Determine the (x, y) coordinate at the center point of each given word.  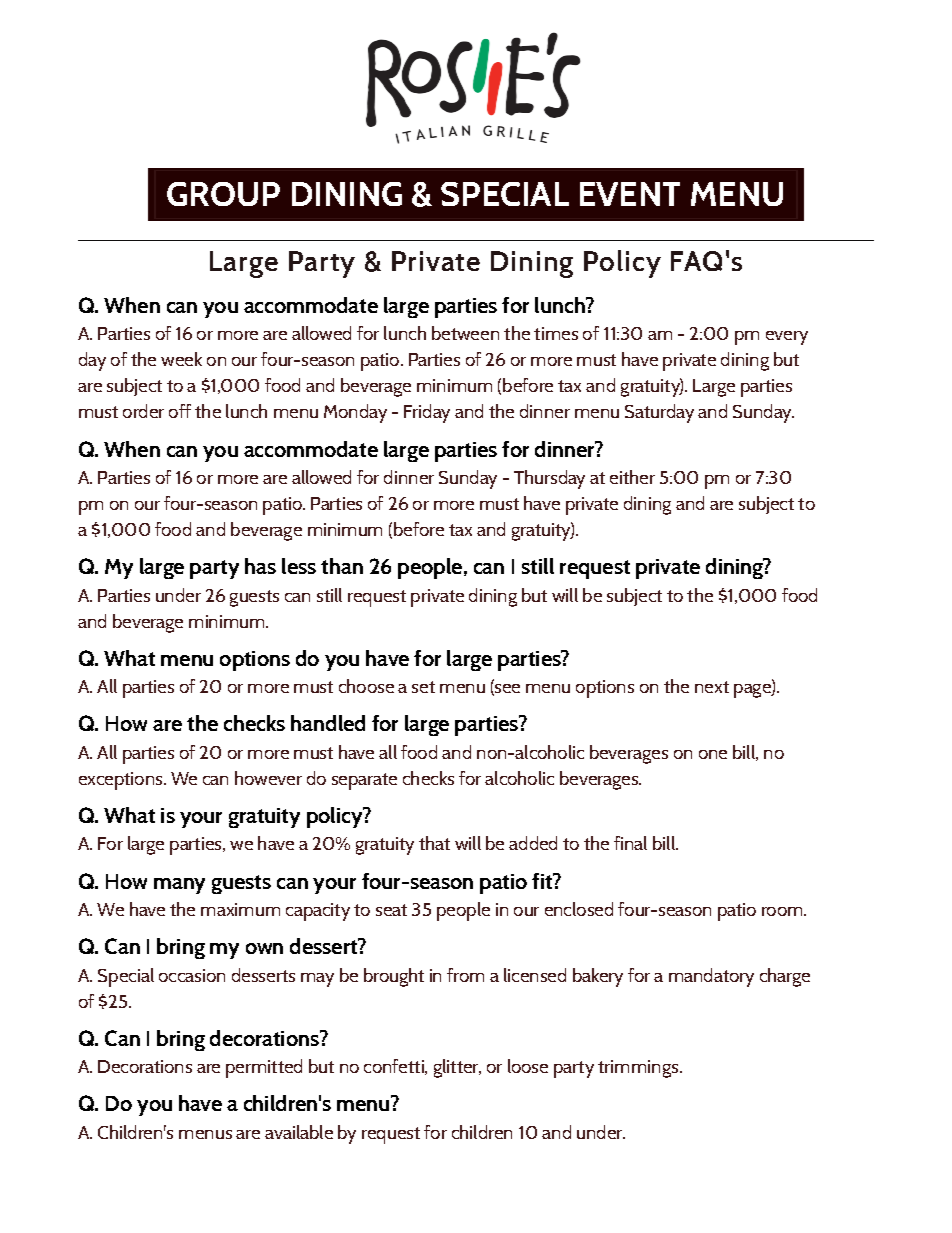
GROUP (223, 194)
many (179, 886)
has (260, 566)
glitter (457, 1068)
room (783, 911)
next (712, 687)
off (180, 411)
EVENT (630, 194)
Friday (427, 413)
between (465, 333)
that (434, 843)
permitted (264, 1068)
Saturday (659, 413)
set (423, 687)
